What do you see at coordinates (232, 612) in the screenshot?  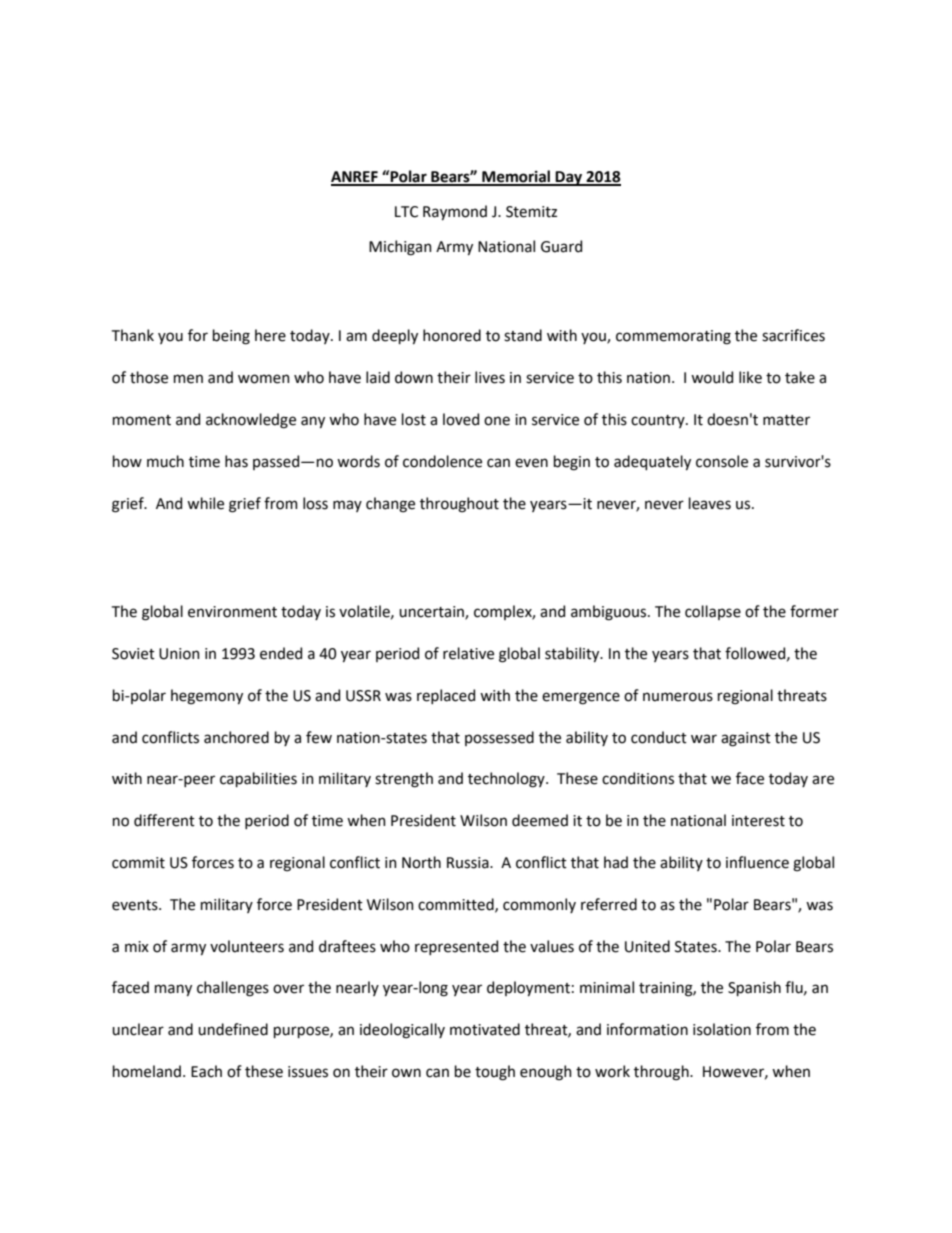 I see `environment` at bounding box center [232, 612].
